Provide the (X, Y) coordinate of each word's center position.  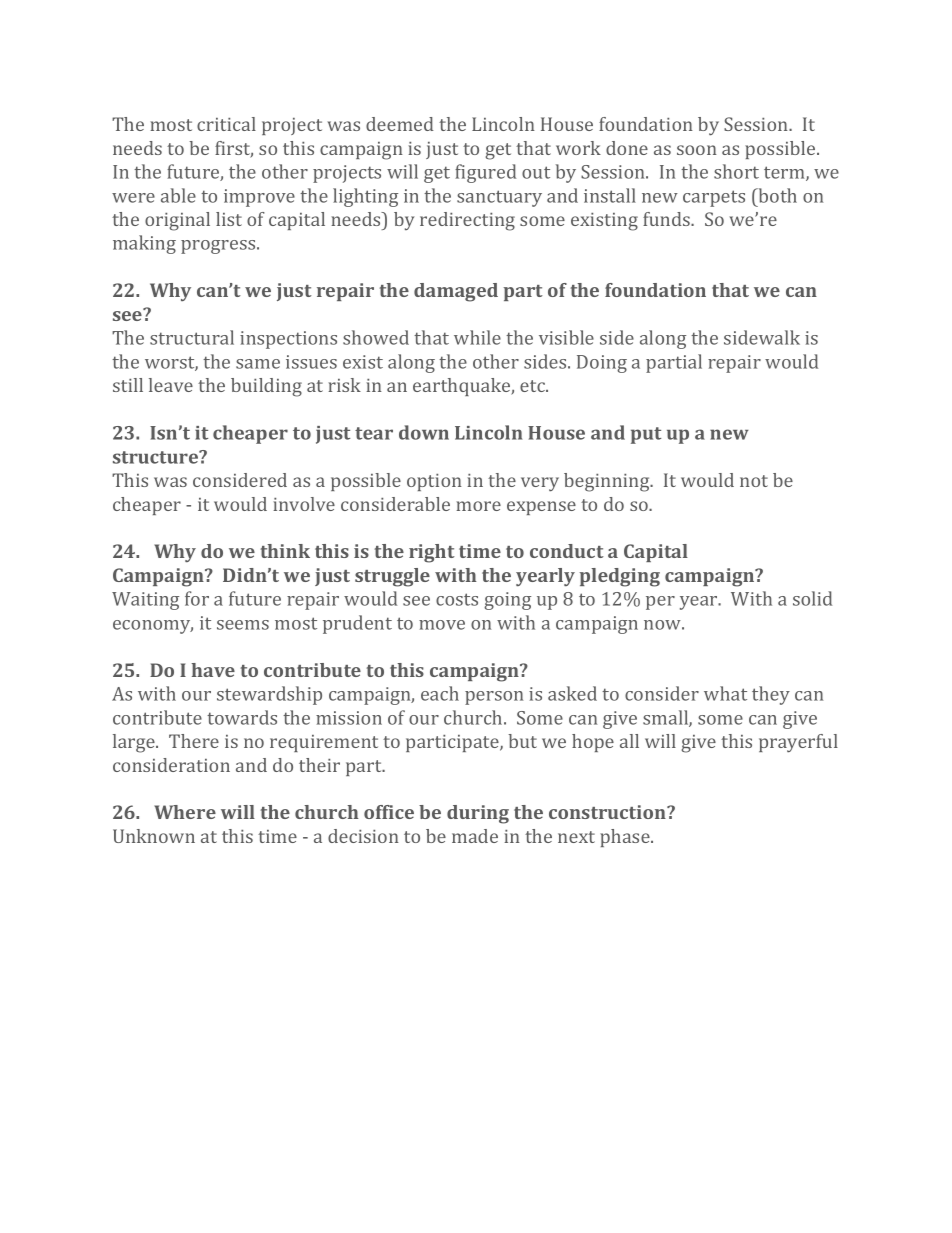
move (442, 625)
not (754, 481)
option (434, 482)
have (213, 670)
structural (192, 337)
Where (185, 812)
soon (697, 150)
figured (485, 173)
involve (304, 504)
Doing (602, 364)
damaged (456, 292)
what (725, 693)
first (234, 149)
